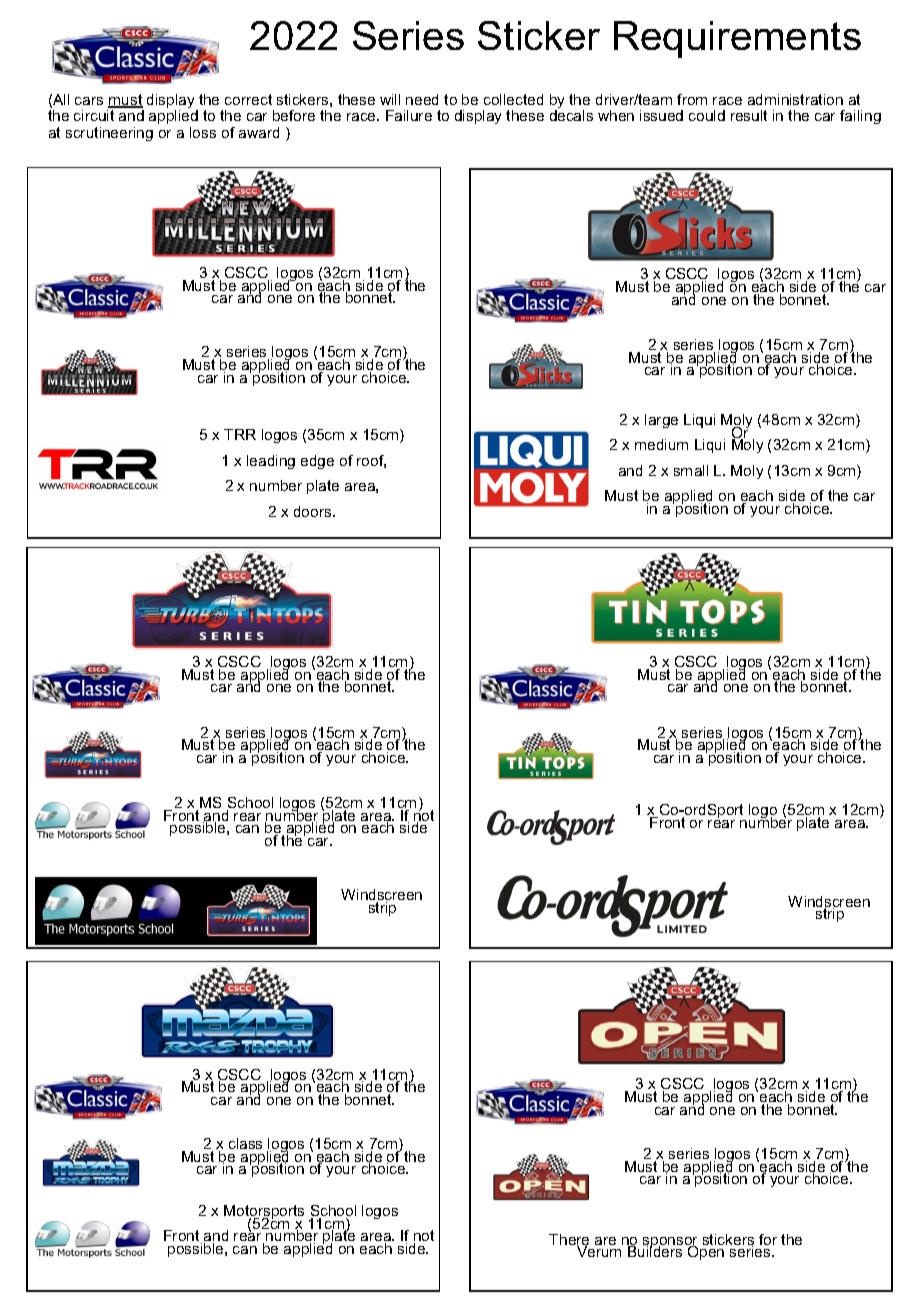  Describe the element at coordinates (569, 1241) in the document. I see `There` at that location.
